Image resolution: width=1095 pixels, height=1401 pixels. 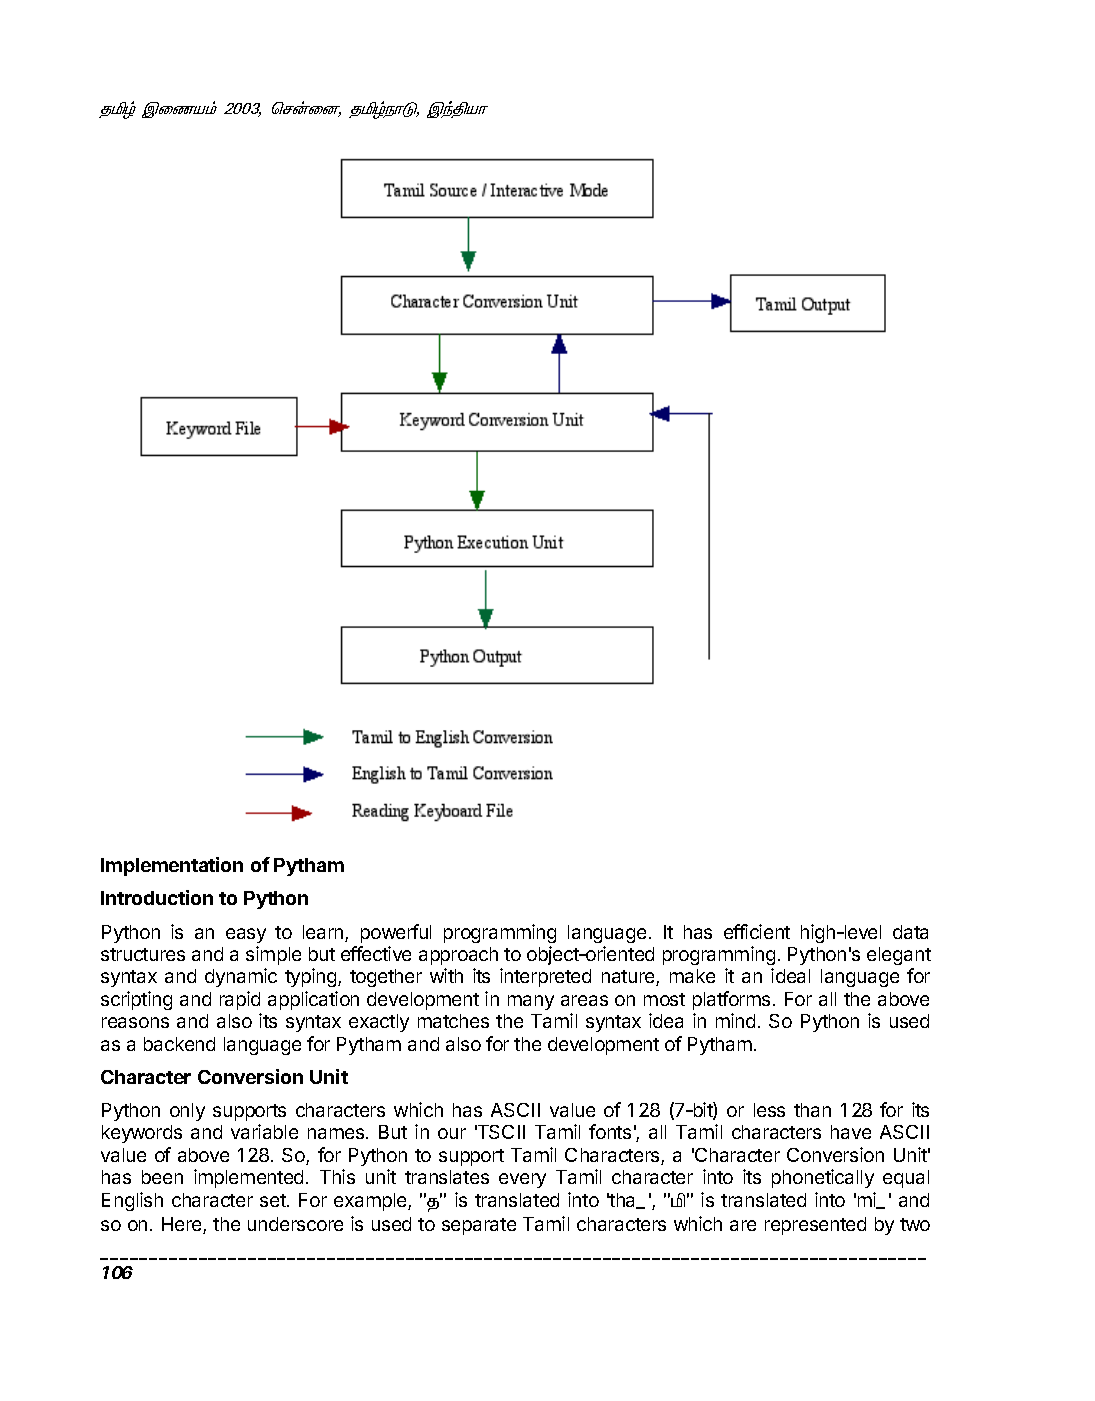 What do you see at coordinates (396, 933) in the screenshot?
I see `powerful` at bounding box center [396, 933].
